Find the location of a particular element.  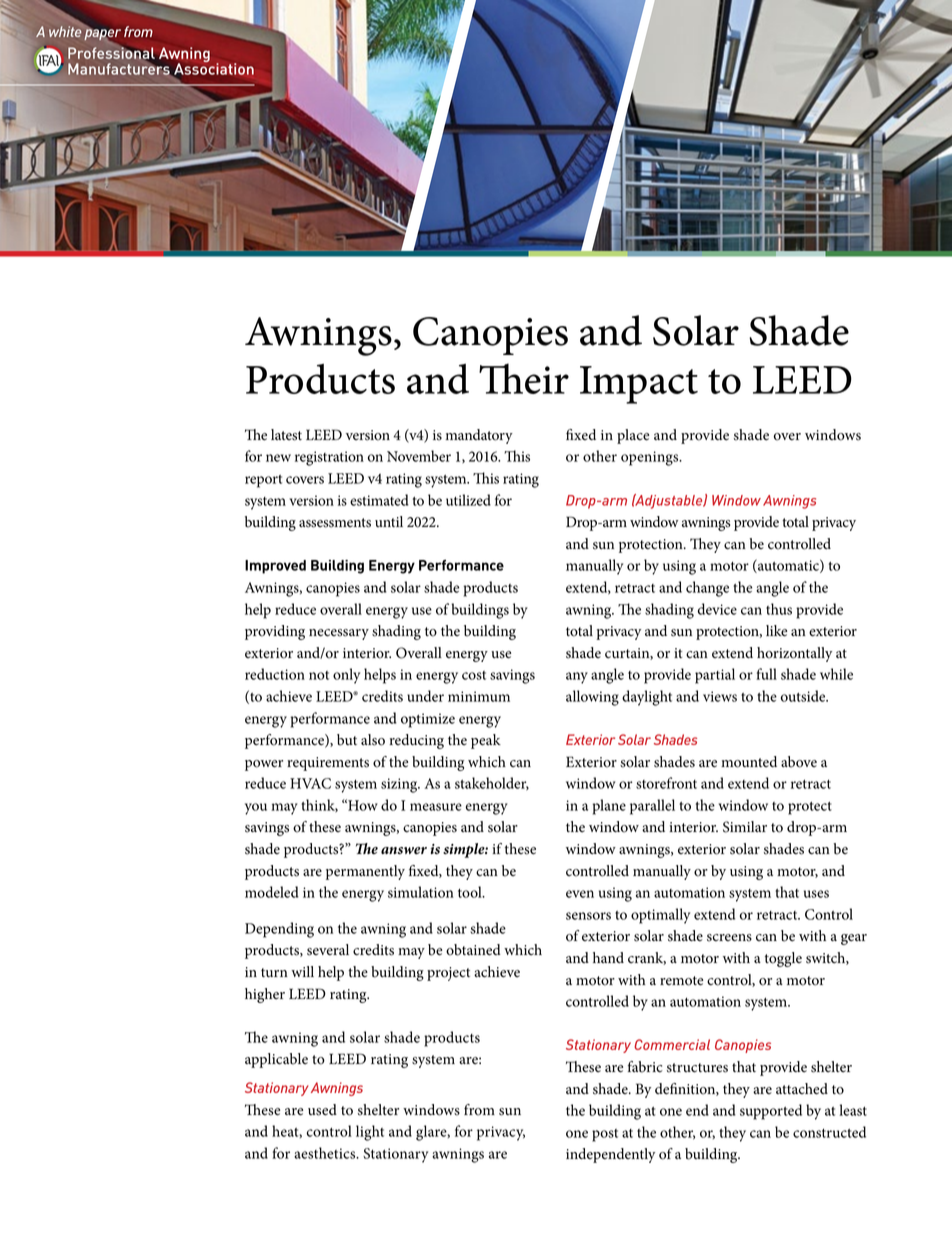

Impact is located at coordinates (639, 385).
